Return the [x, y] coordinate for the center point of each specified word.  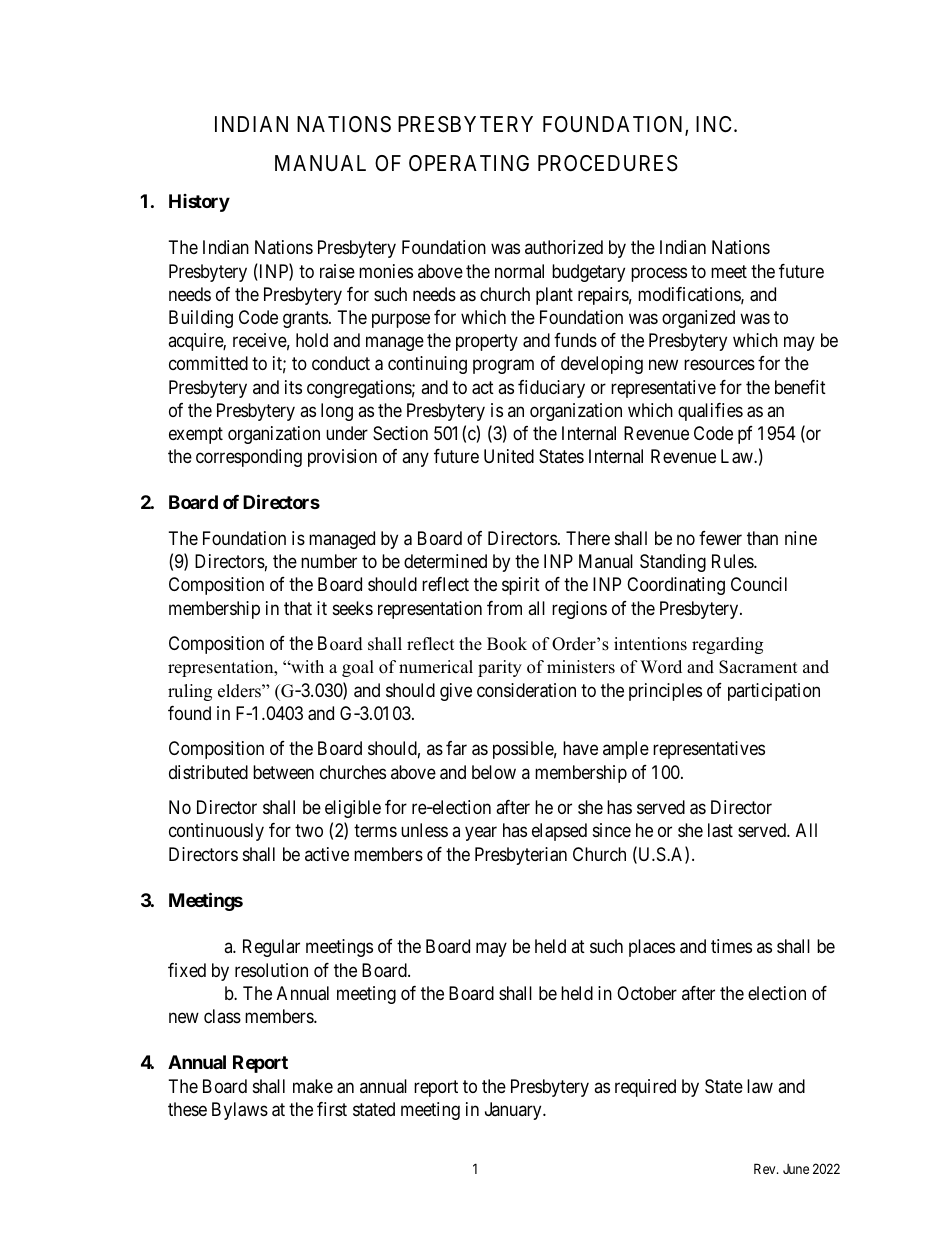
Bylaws [240, 1111]
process [659, 274]
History [199, 203]
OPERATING [469, 163]
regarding [727, 645]
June [796, 1169]
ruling [190, 692]
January [514, 1111]
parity [500, 668]
